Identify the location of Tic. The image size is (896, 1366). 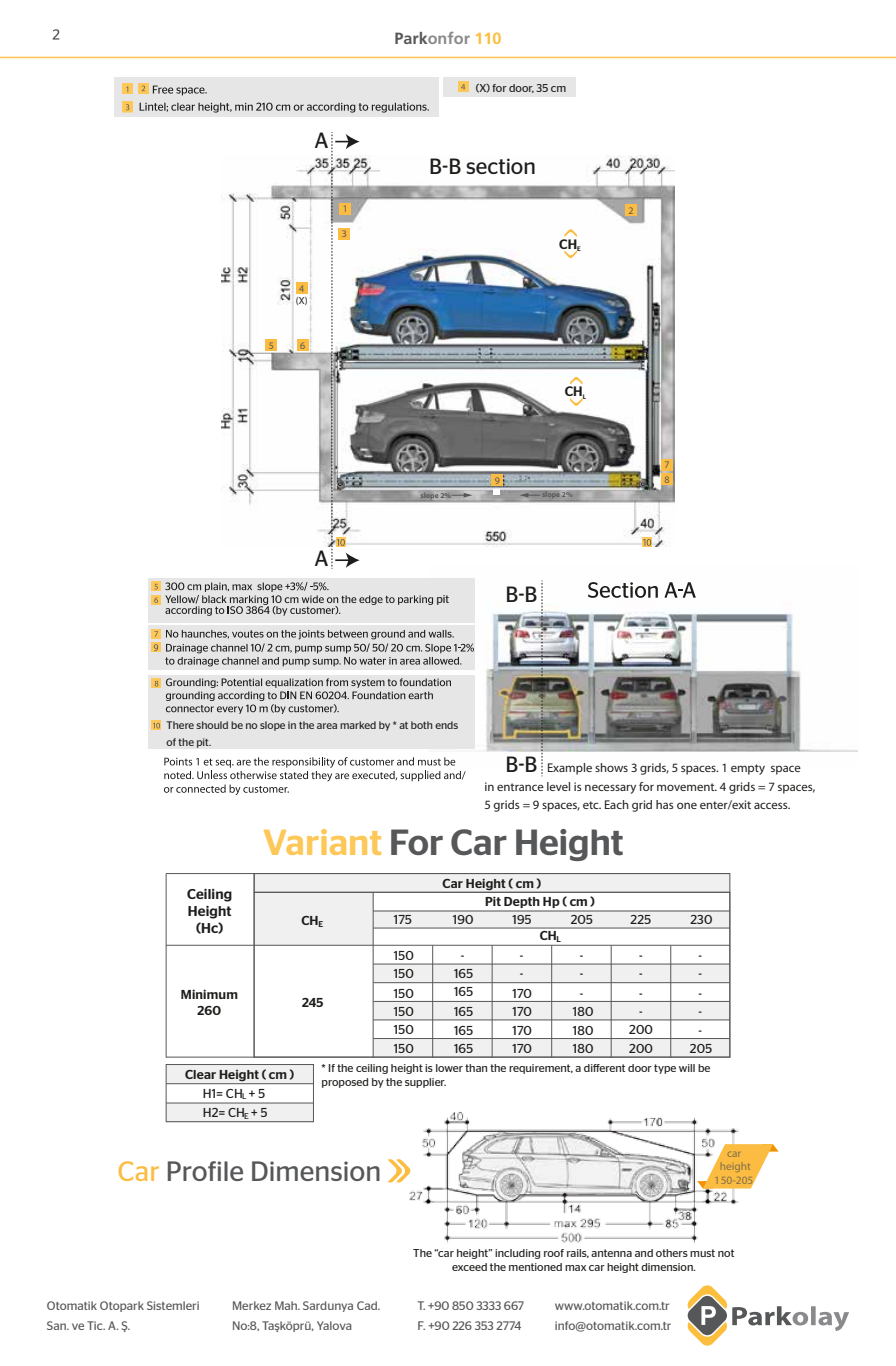
(96, 1325).
